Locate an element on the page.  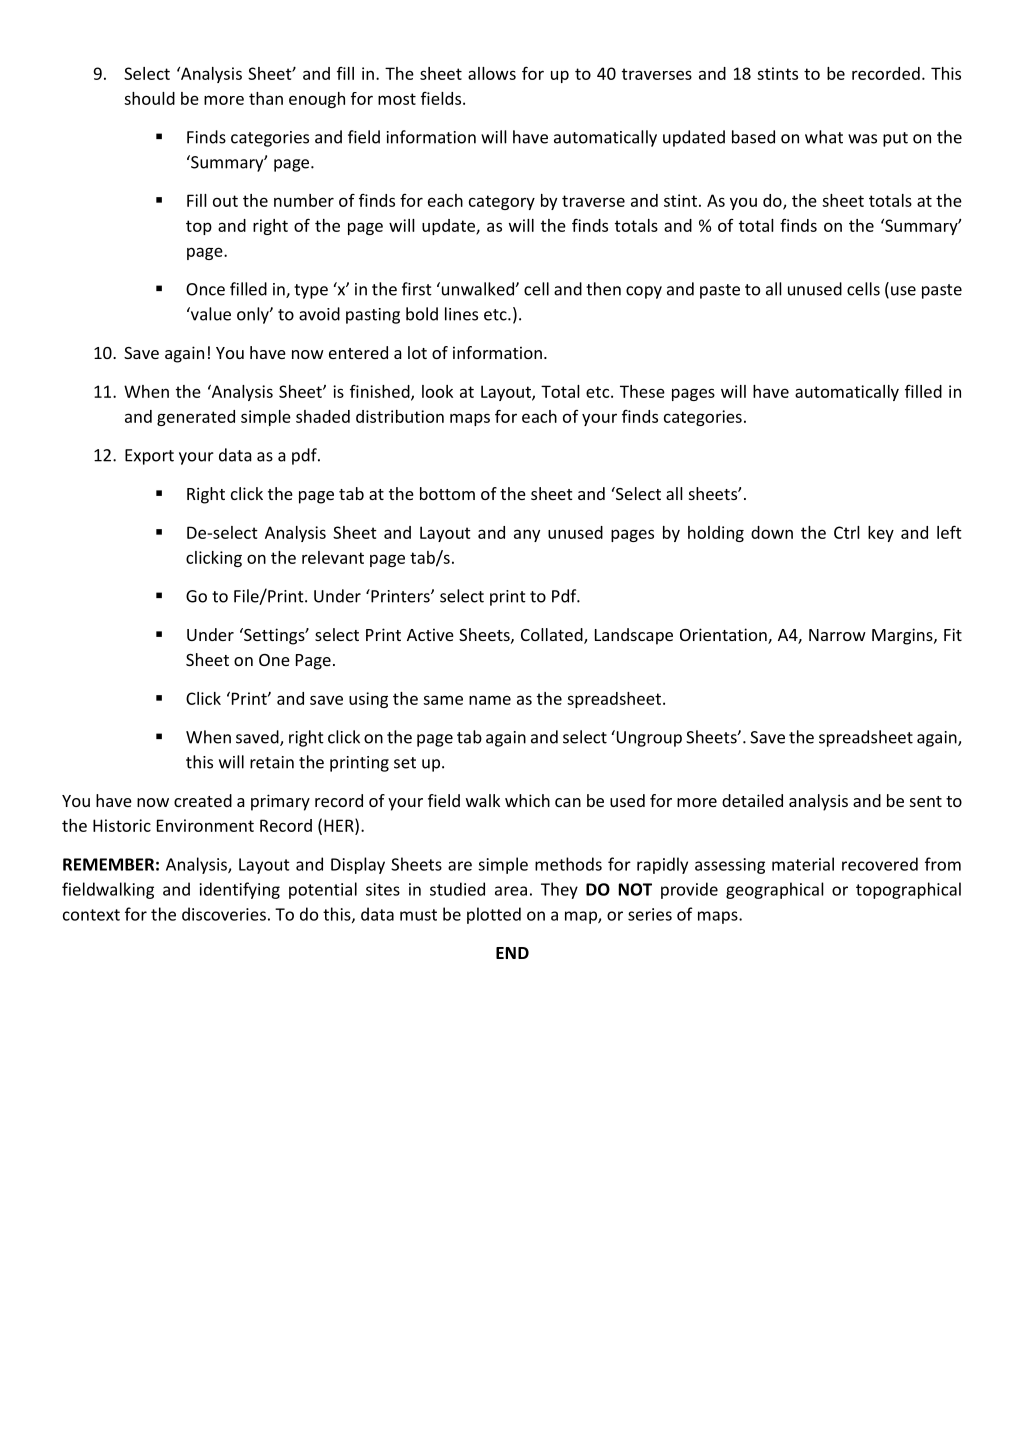
any is located at coordinates (527, 535).
